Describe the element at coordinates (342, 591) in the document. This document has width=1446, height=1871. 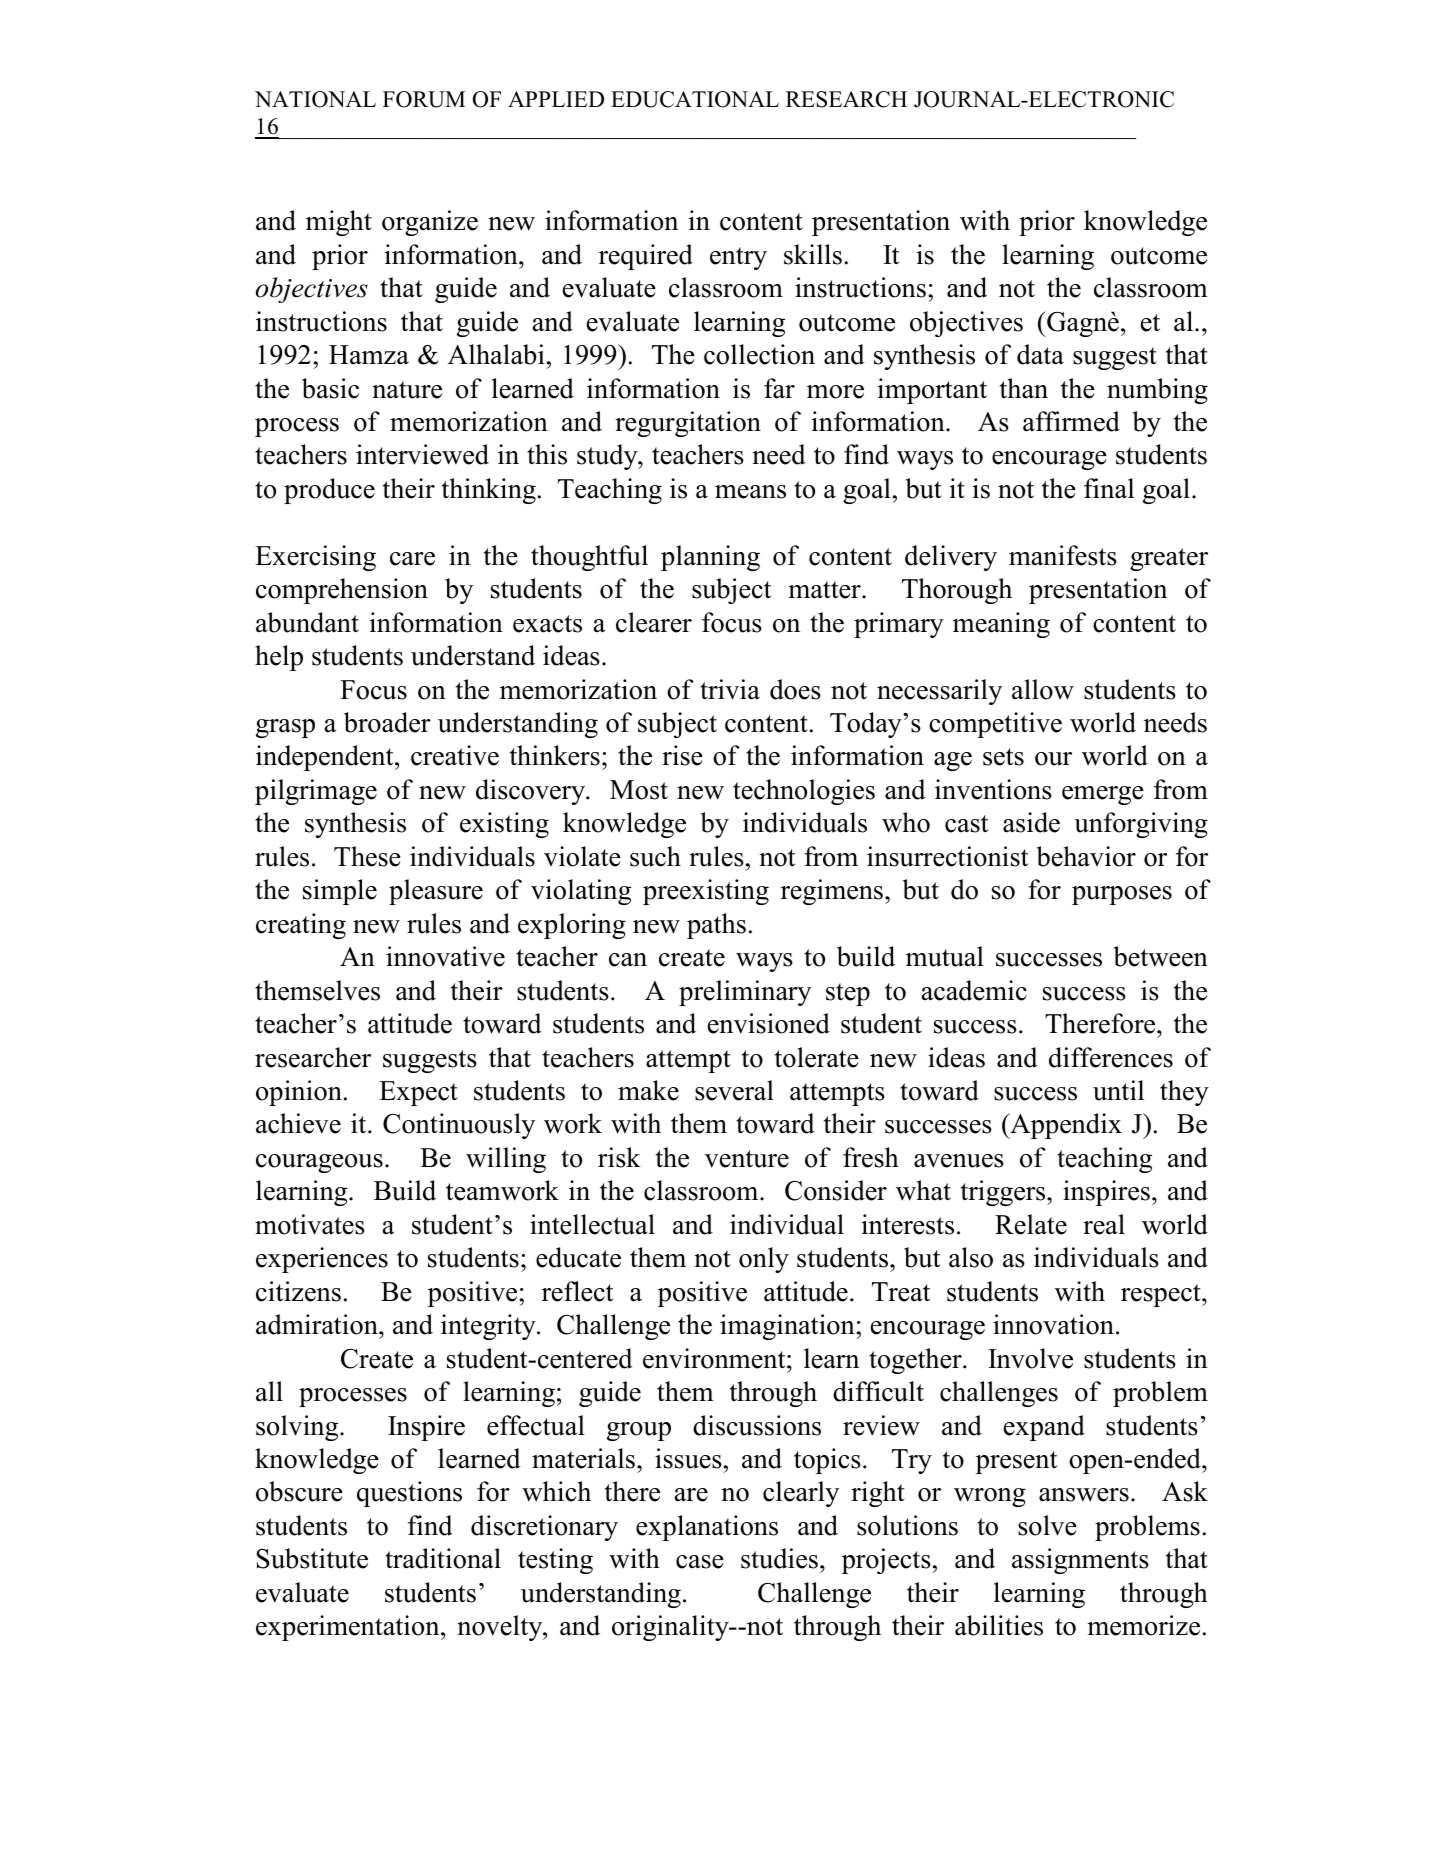
I see `comprehension` at that location.
